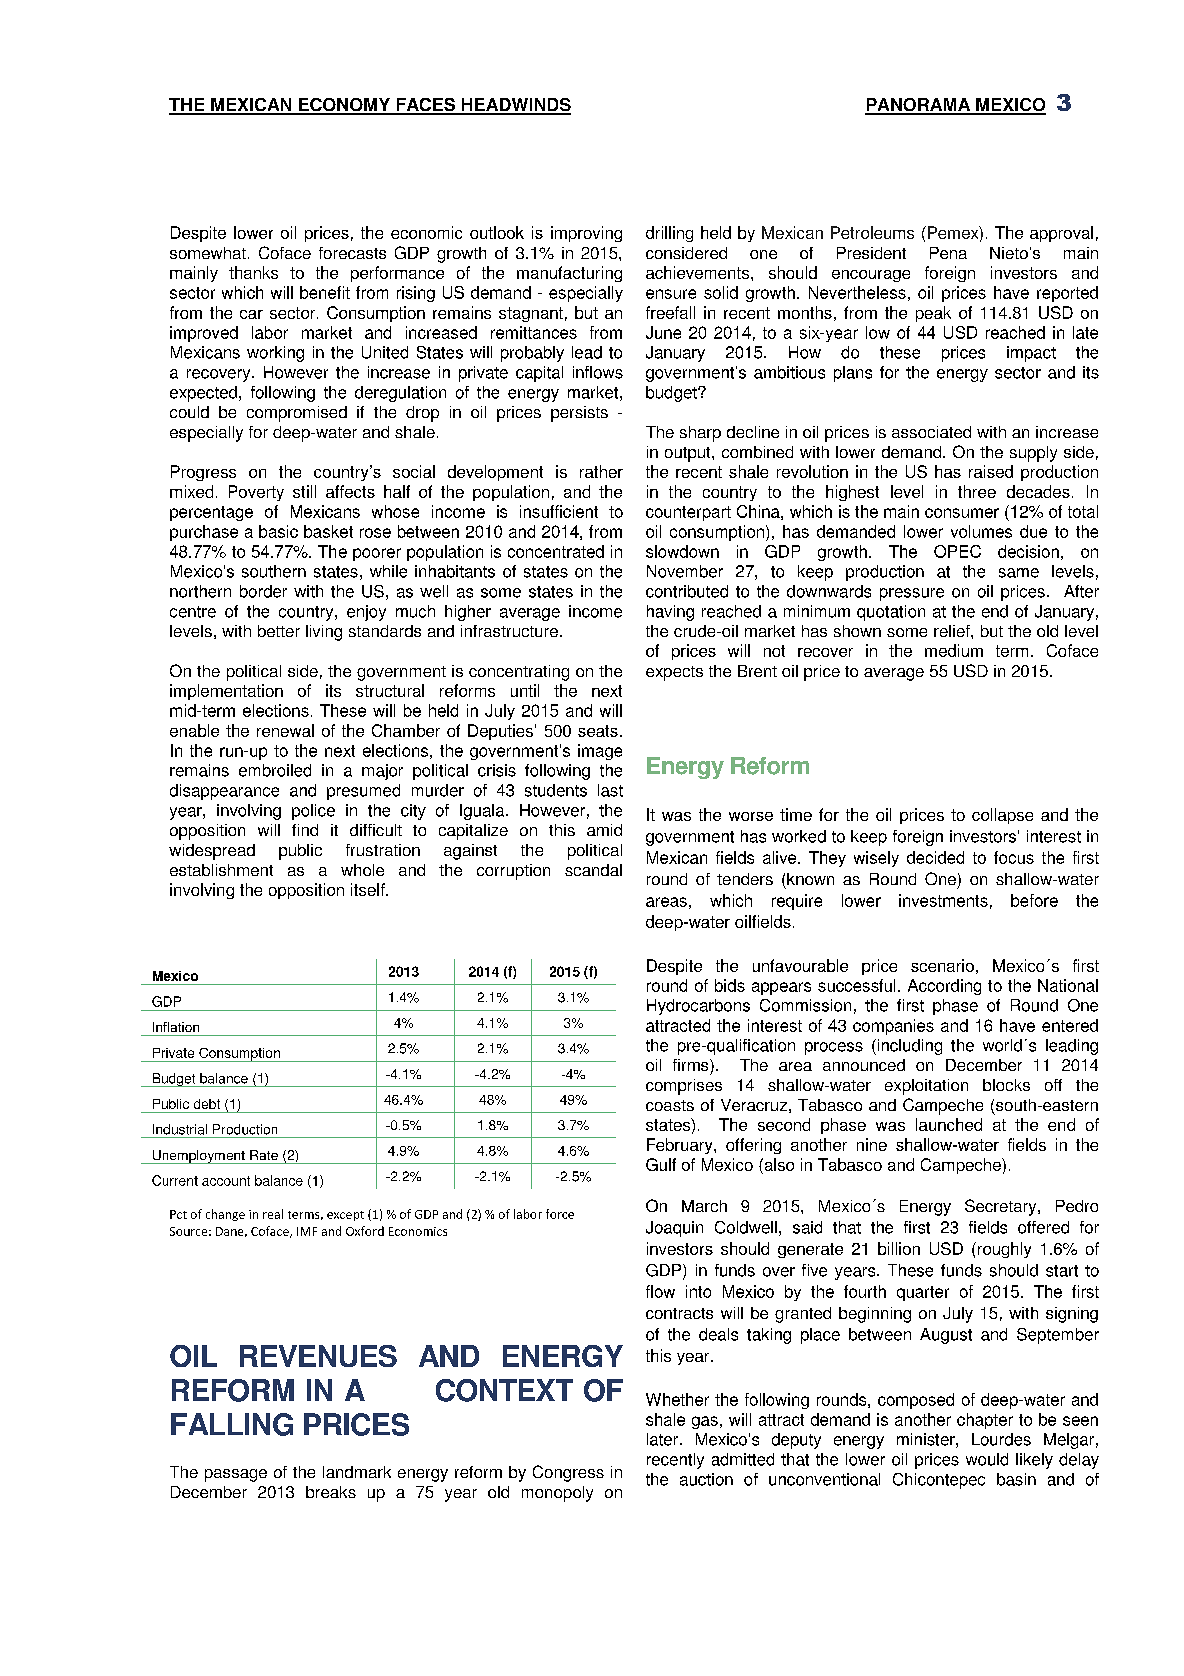  What do you see at coordinates (236, 1475) in the image?
I see `passage` at bounding box center [236, 1475].
